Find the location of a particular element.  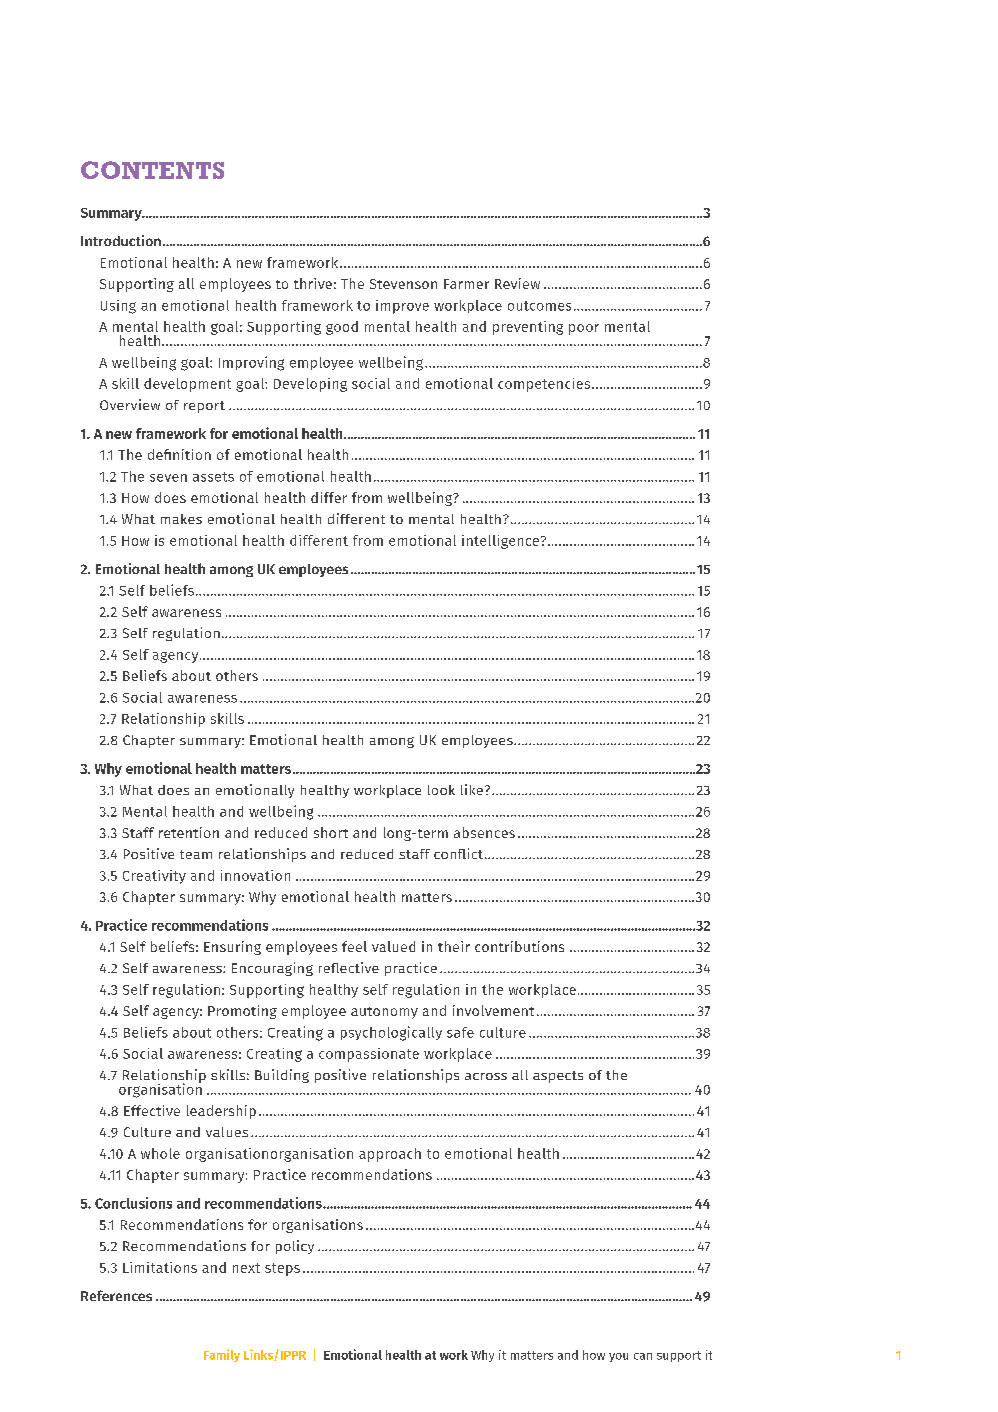

outcomes is located at coordinates (539, 306).
